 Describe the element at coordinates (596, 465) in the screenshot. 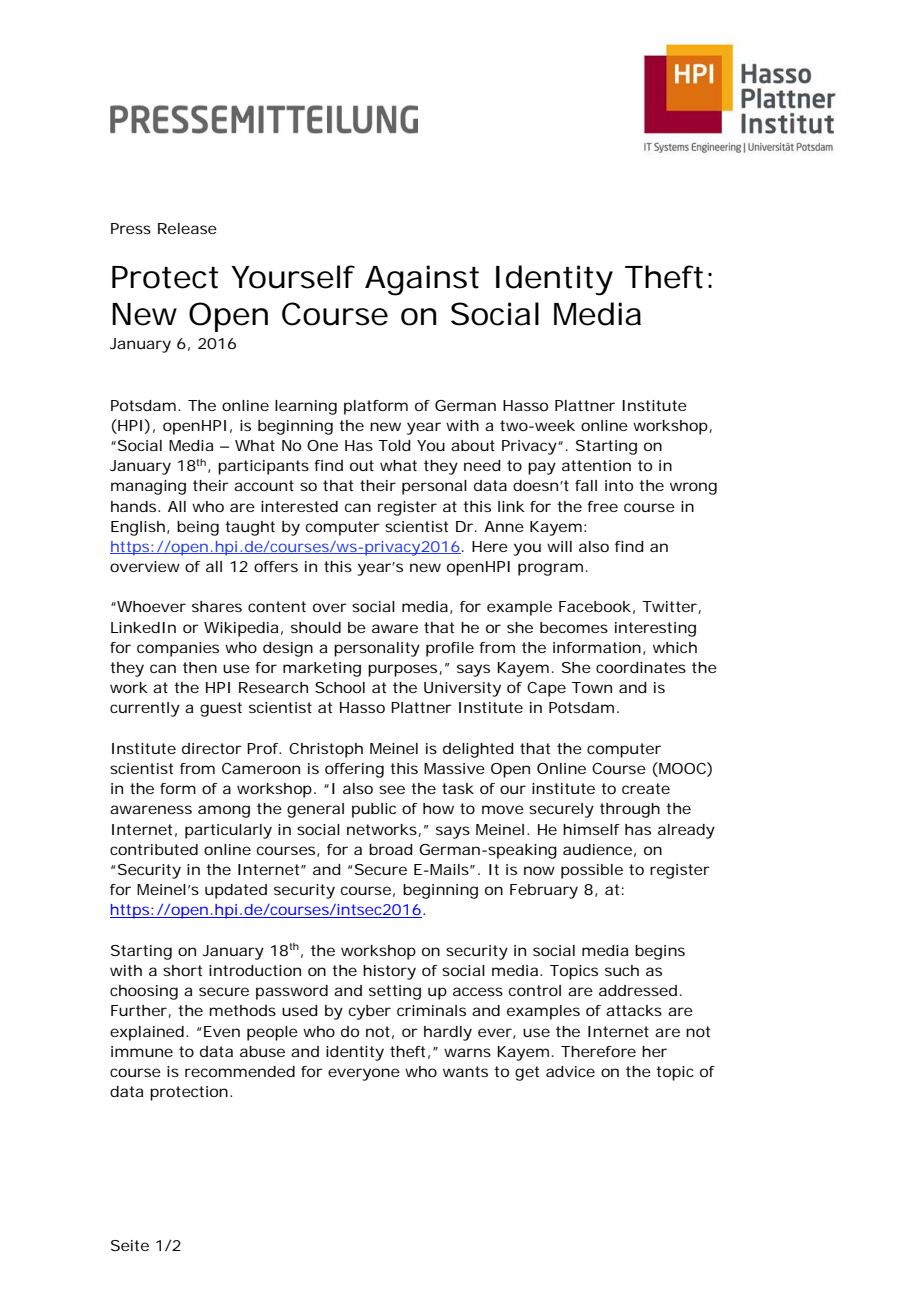

I see `attention` at that location.
